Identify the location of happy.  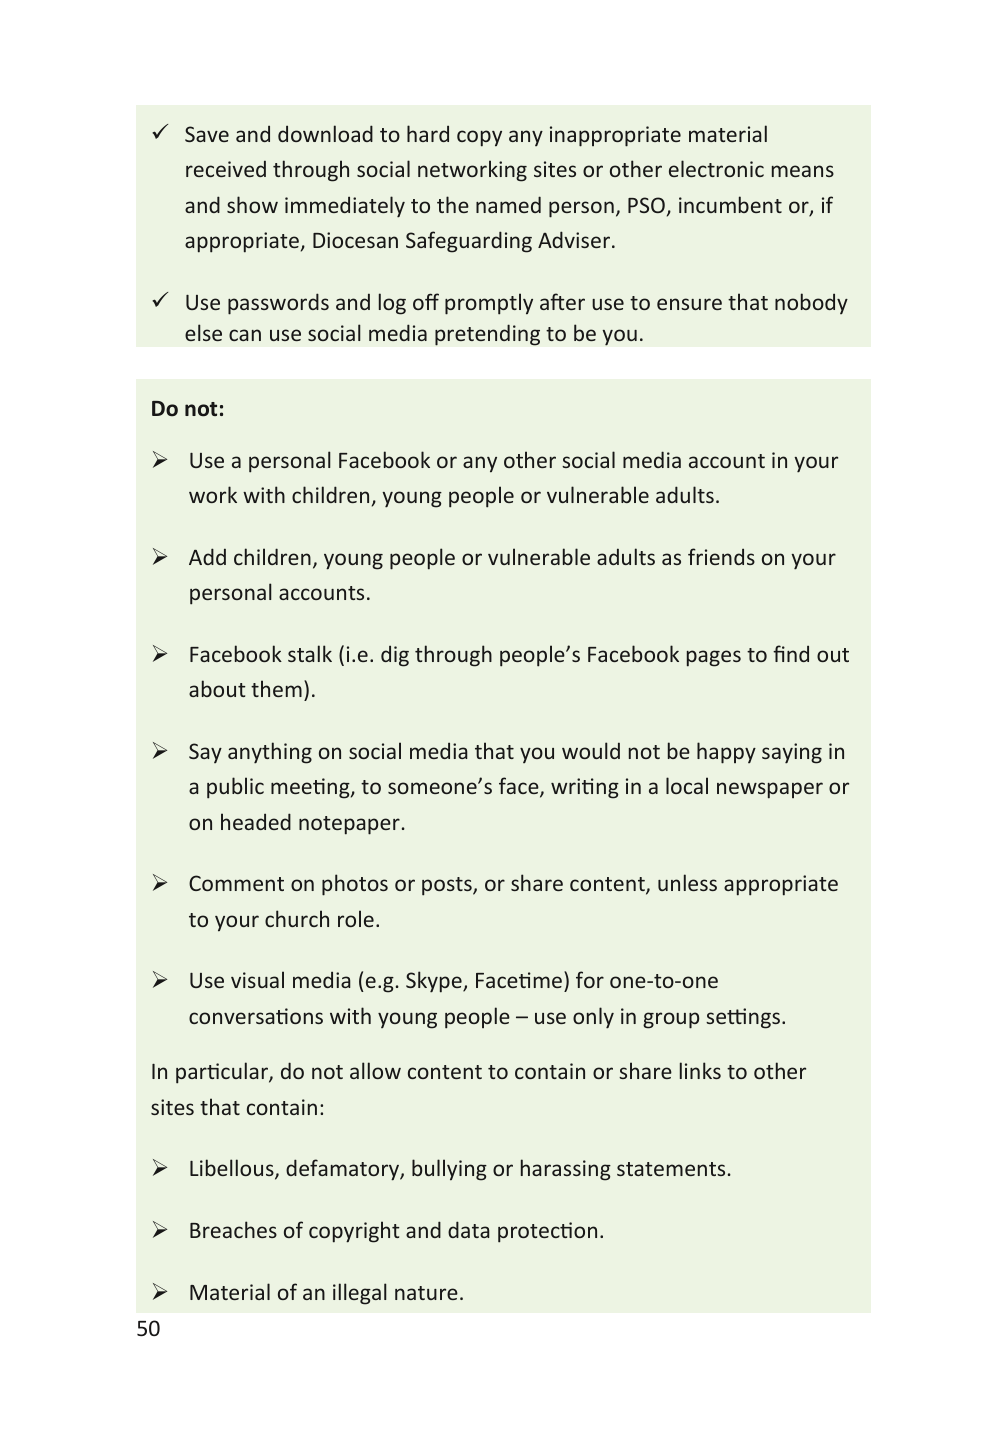
(726, 753).
